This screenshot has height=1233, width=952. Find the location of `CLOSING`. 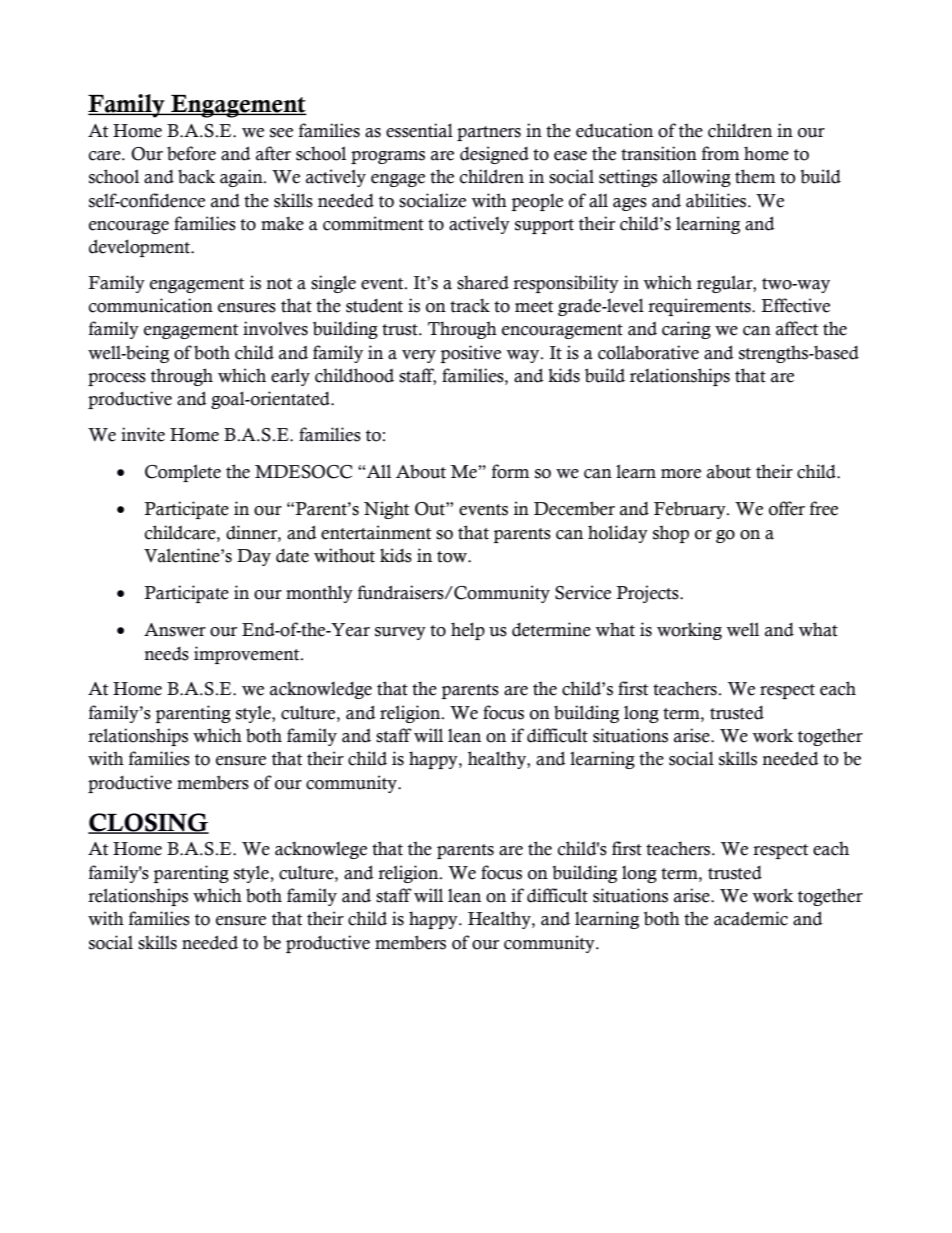

CLOSING is located at coordinates (148, 823).
